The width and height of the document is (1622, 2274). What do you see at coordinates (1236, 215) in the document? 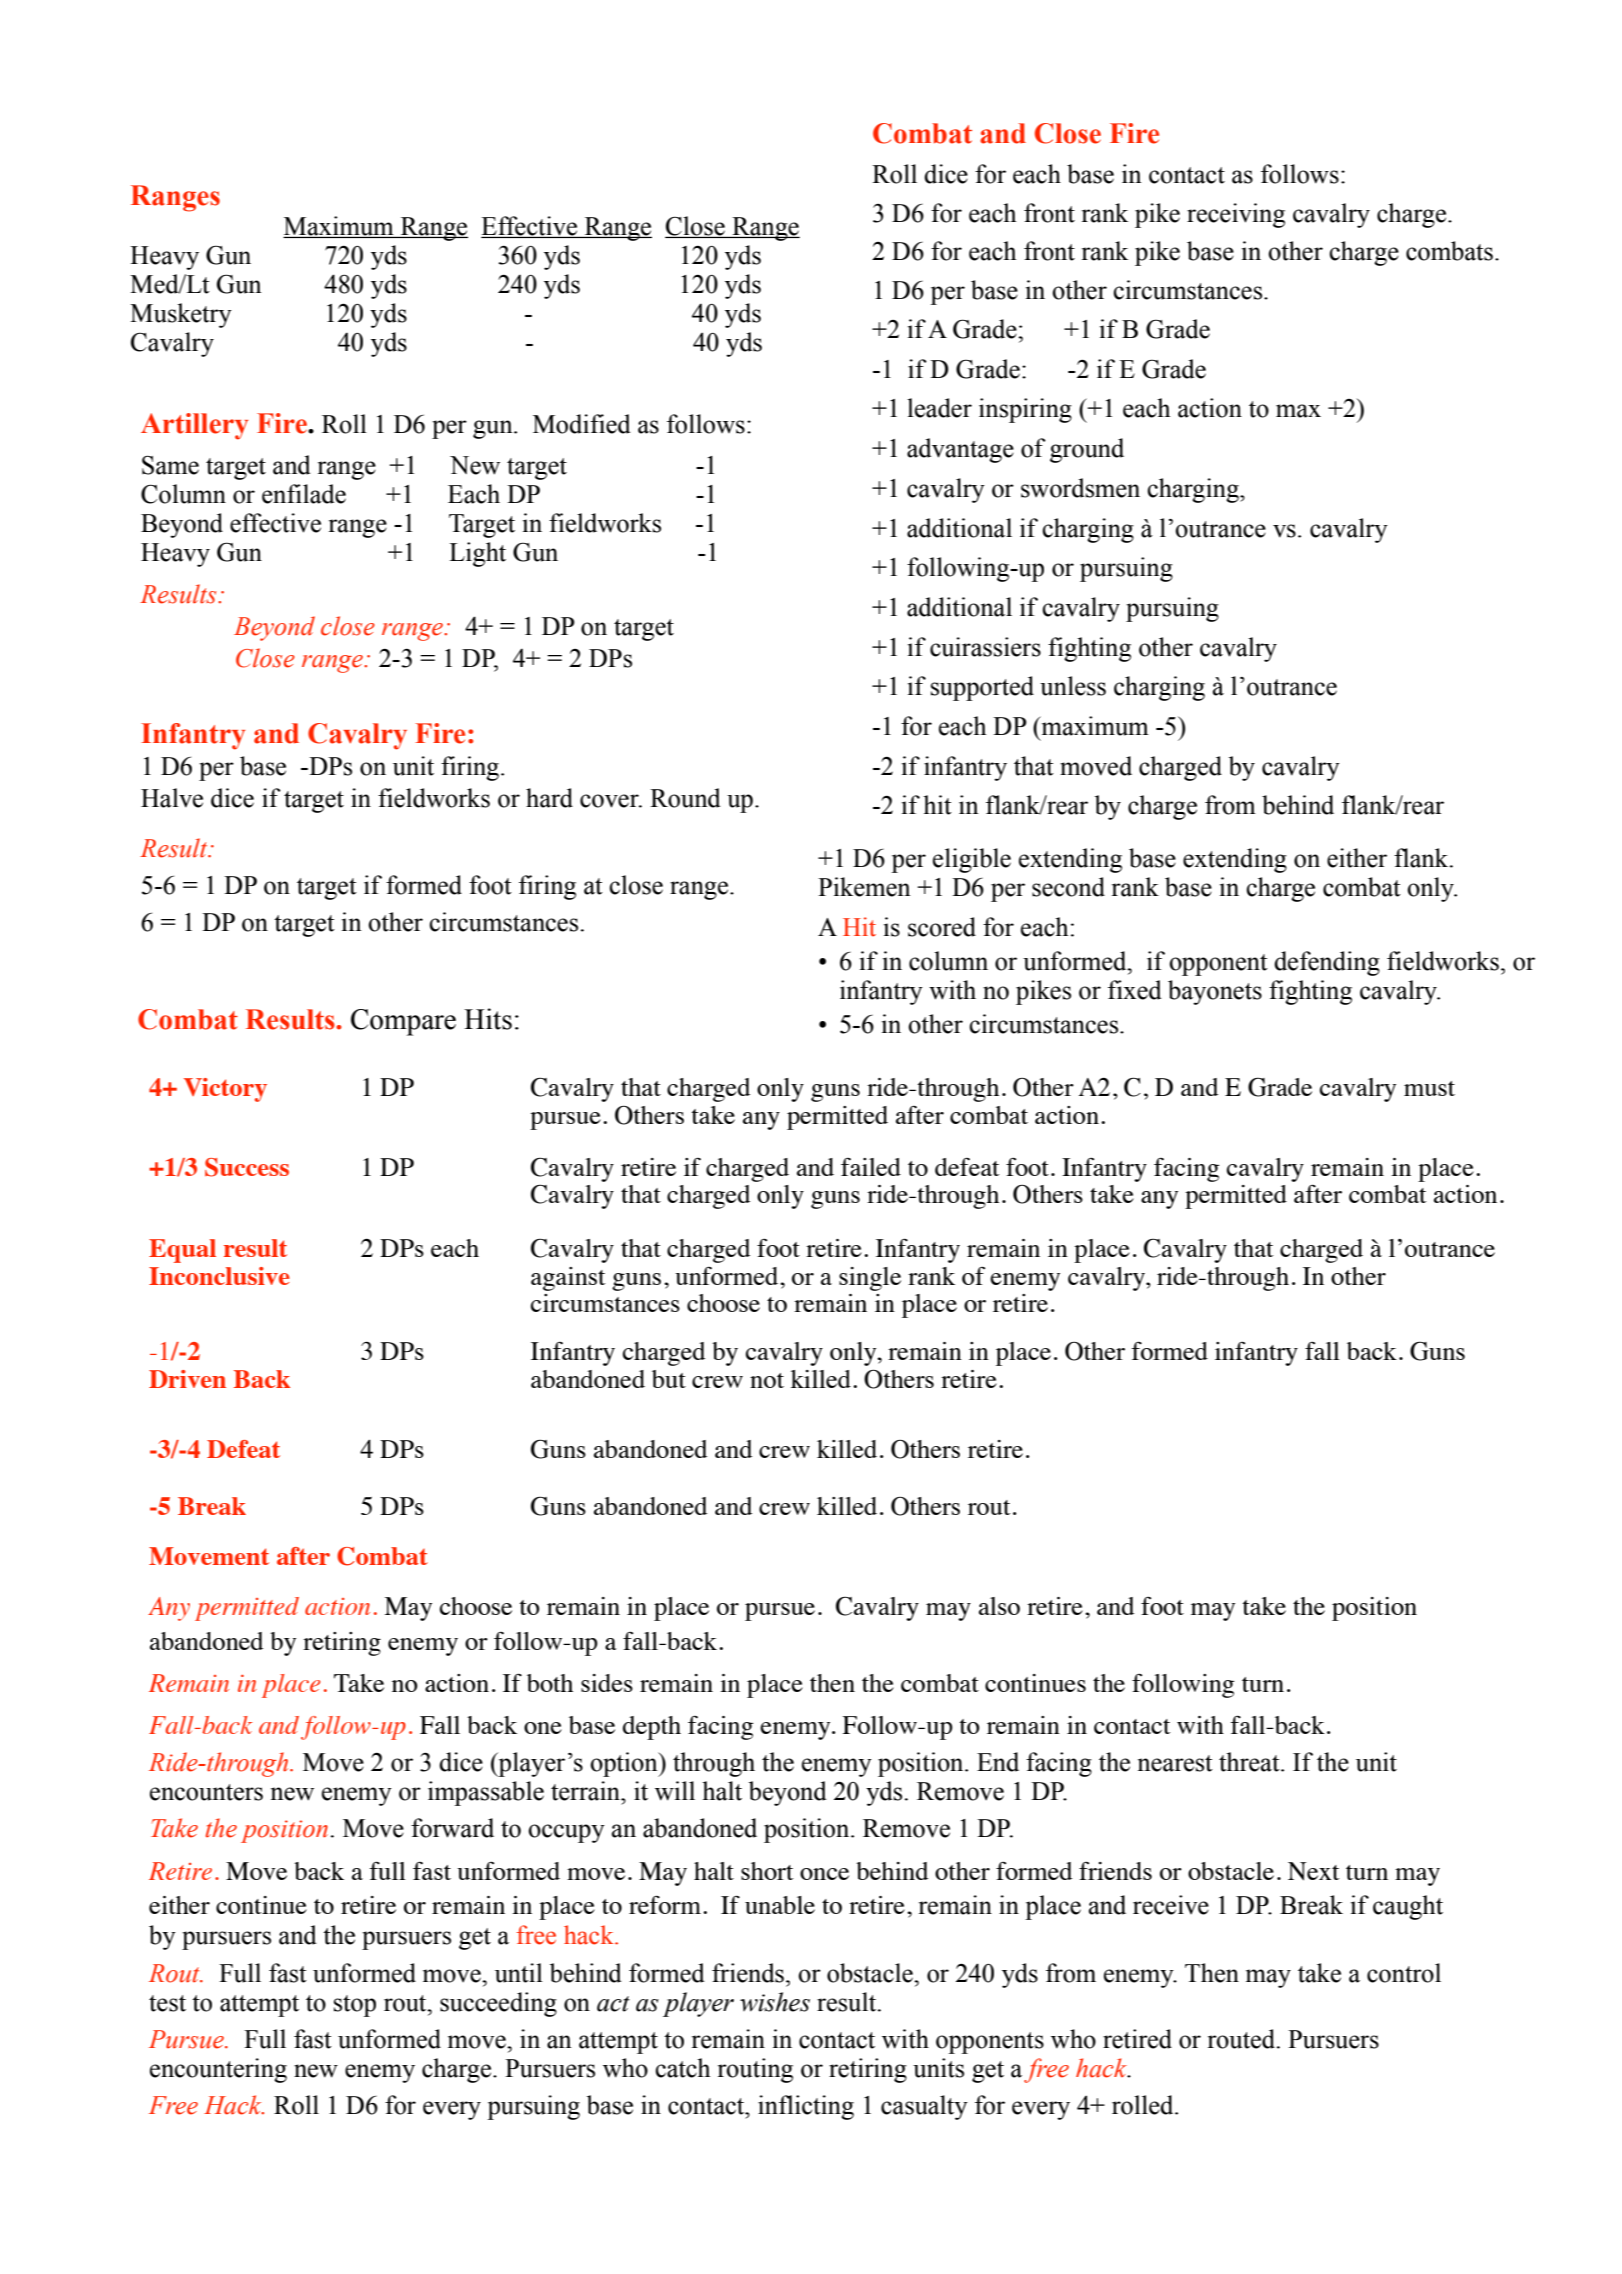
I see `receiving` at bounding box center [1236, 215].
